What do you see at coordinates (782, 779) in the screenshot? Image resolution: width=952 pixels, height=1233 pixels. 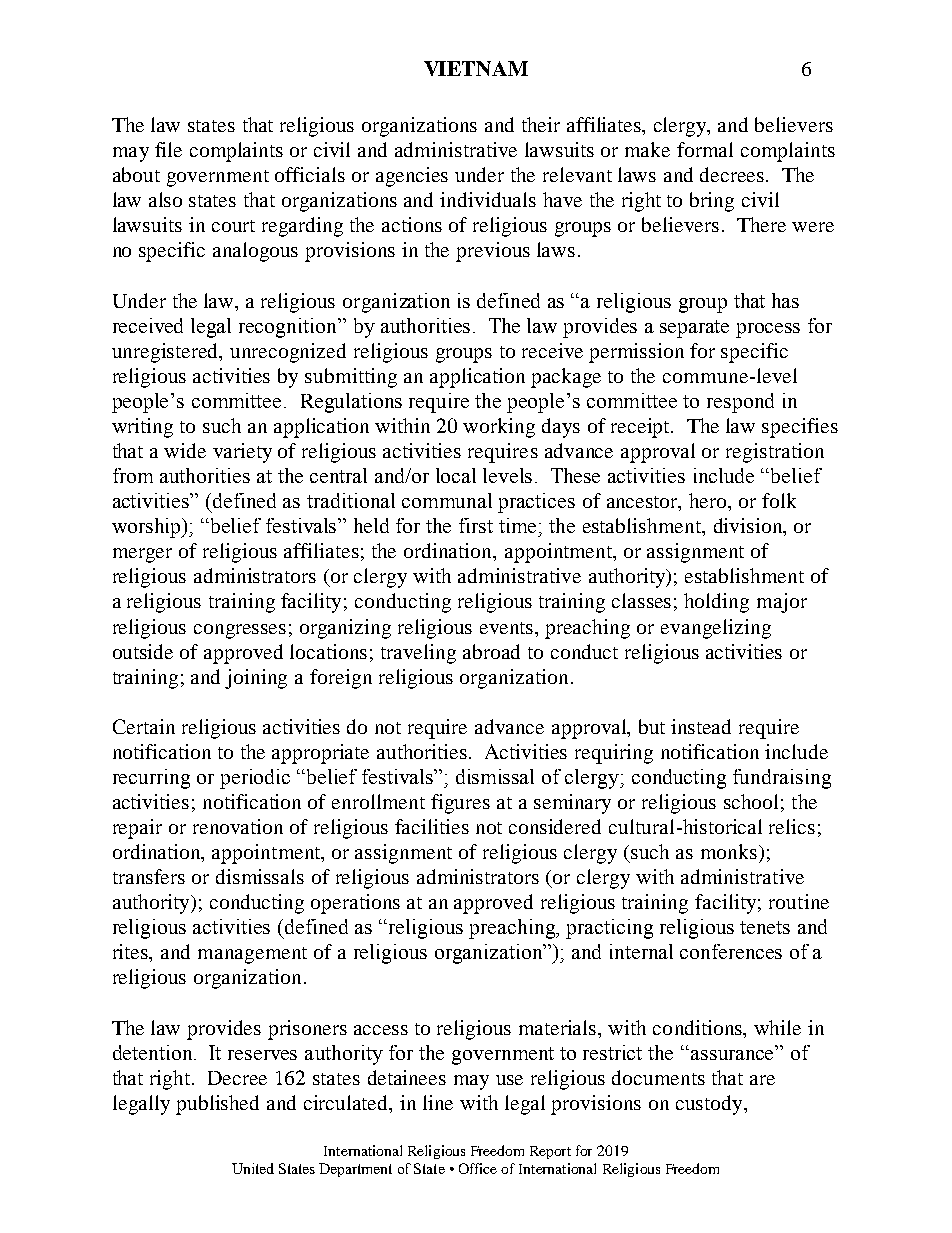 I see `fundraising` at bounding box center [782, 779].
